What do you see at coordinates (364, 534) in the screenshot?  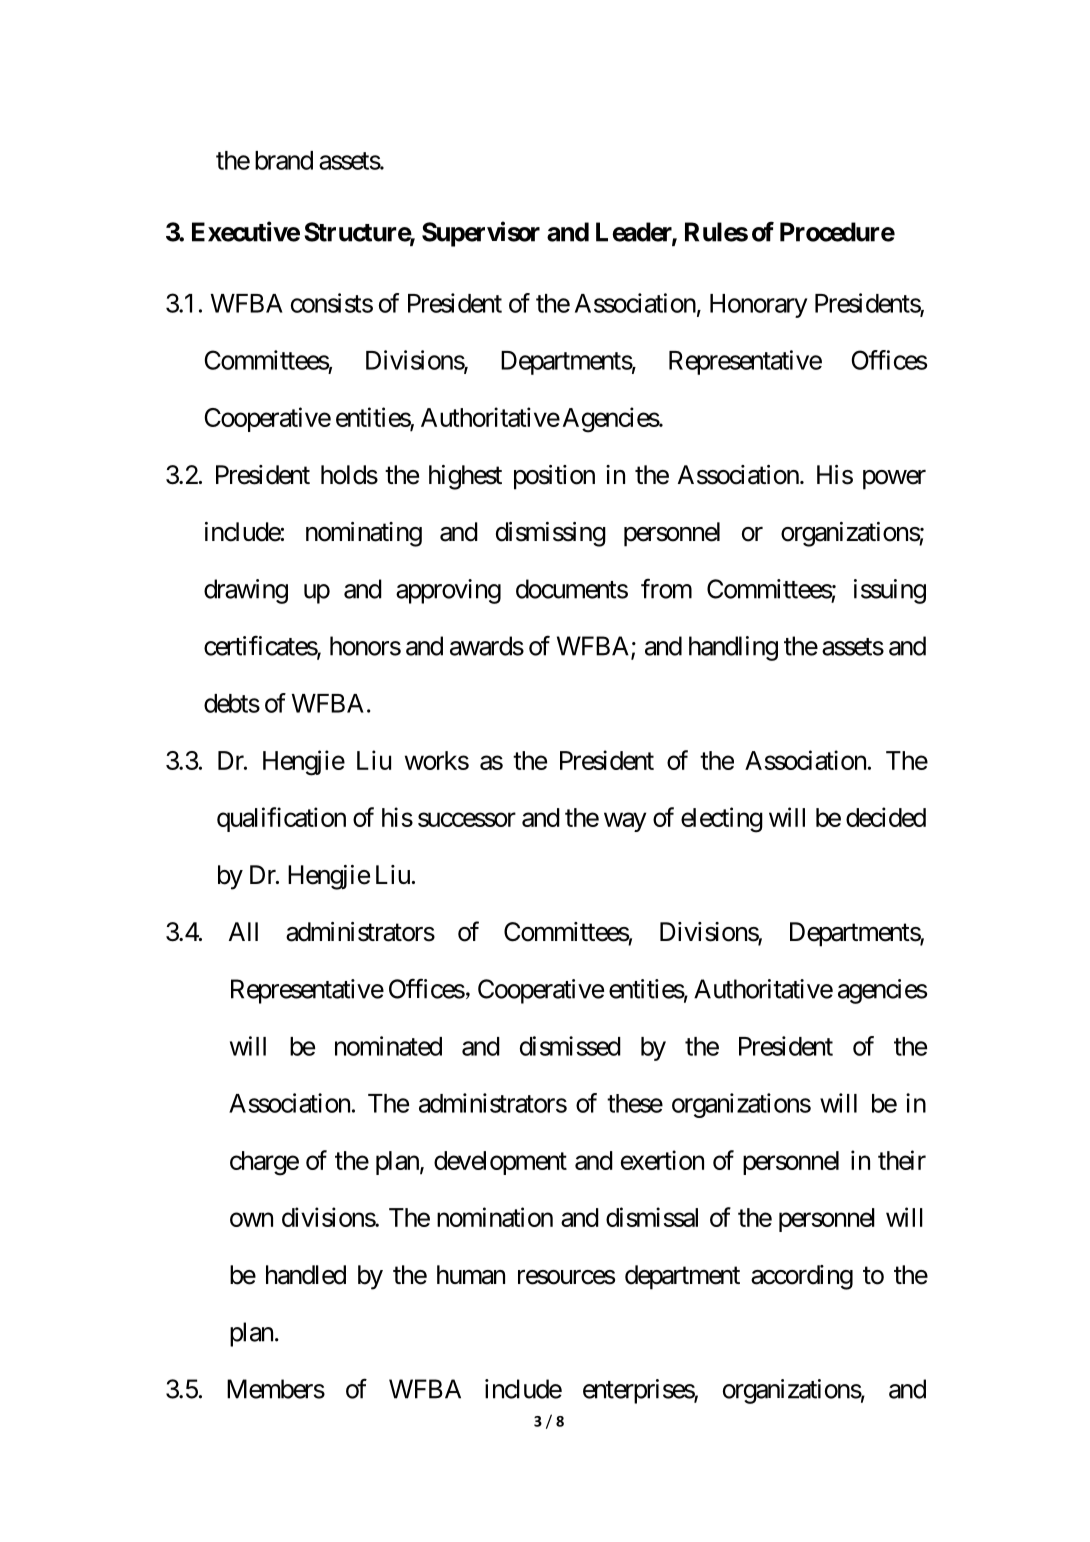 I see `nominating` at bounding box center [364, 534].
